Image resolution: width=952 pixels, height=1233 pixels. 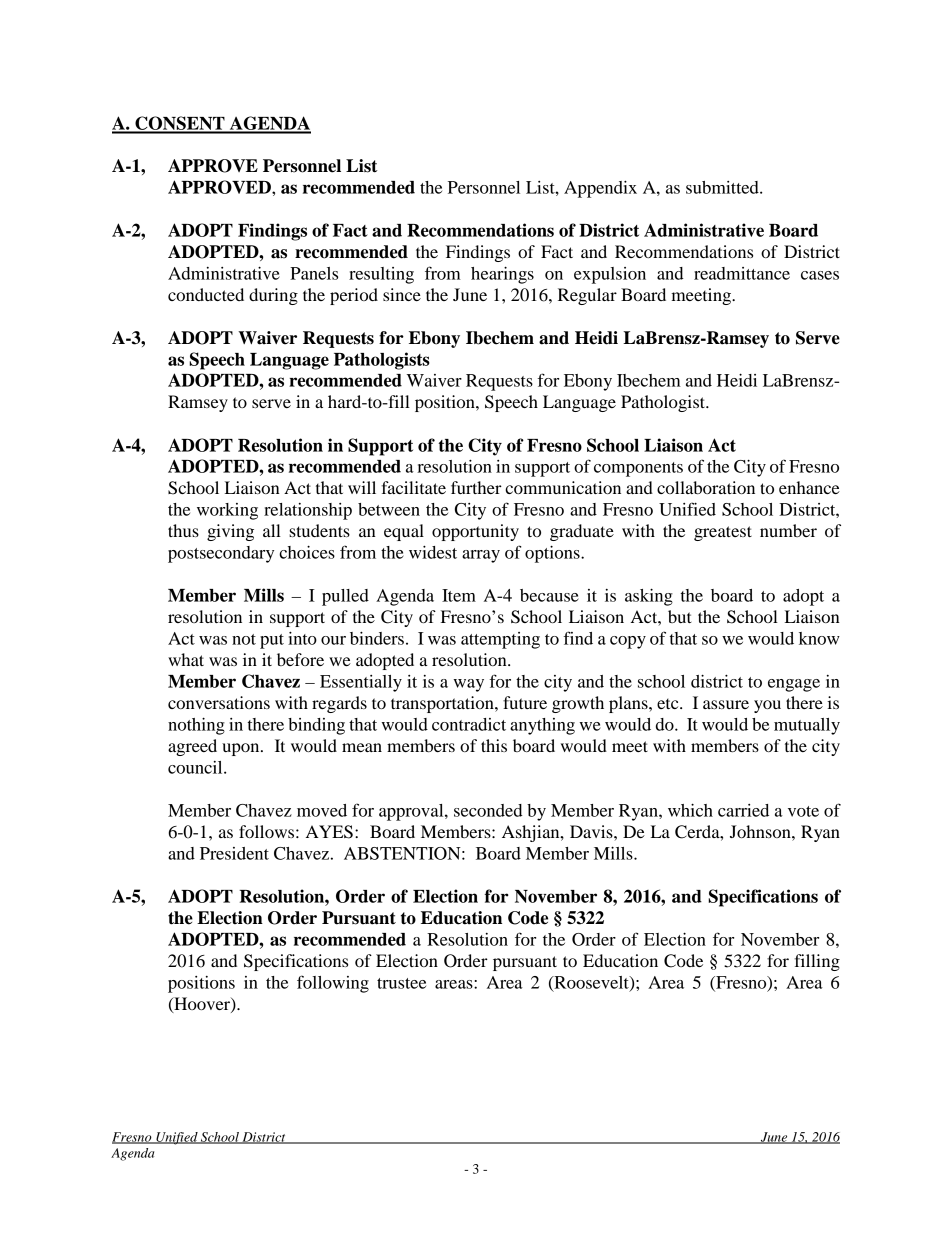 What do you see at coordinates (314, 273) in the document?
I see `Panels` at bounding box center [314, 273].
